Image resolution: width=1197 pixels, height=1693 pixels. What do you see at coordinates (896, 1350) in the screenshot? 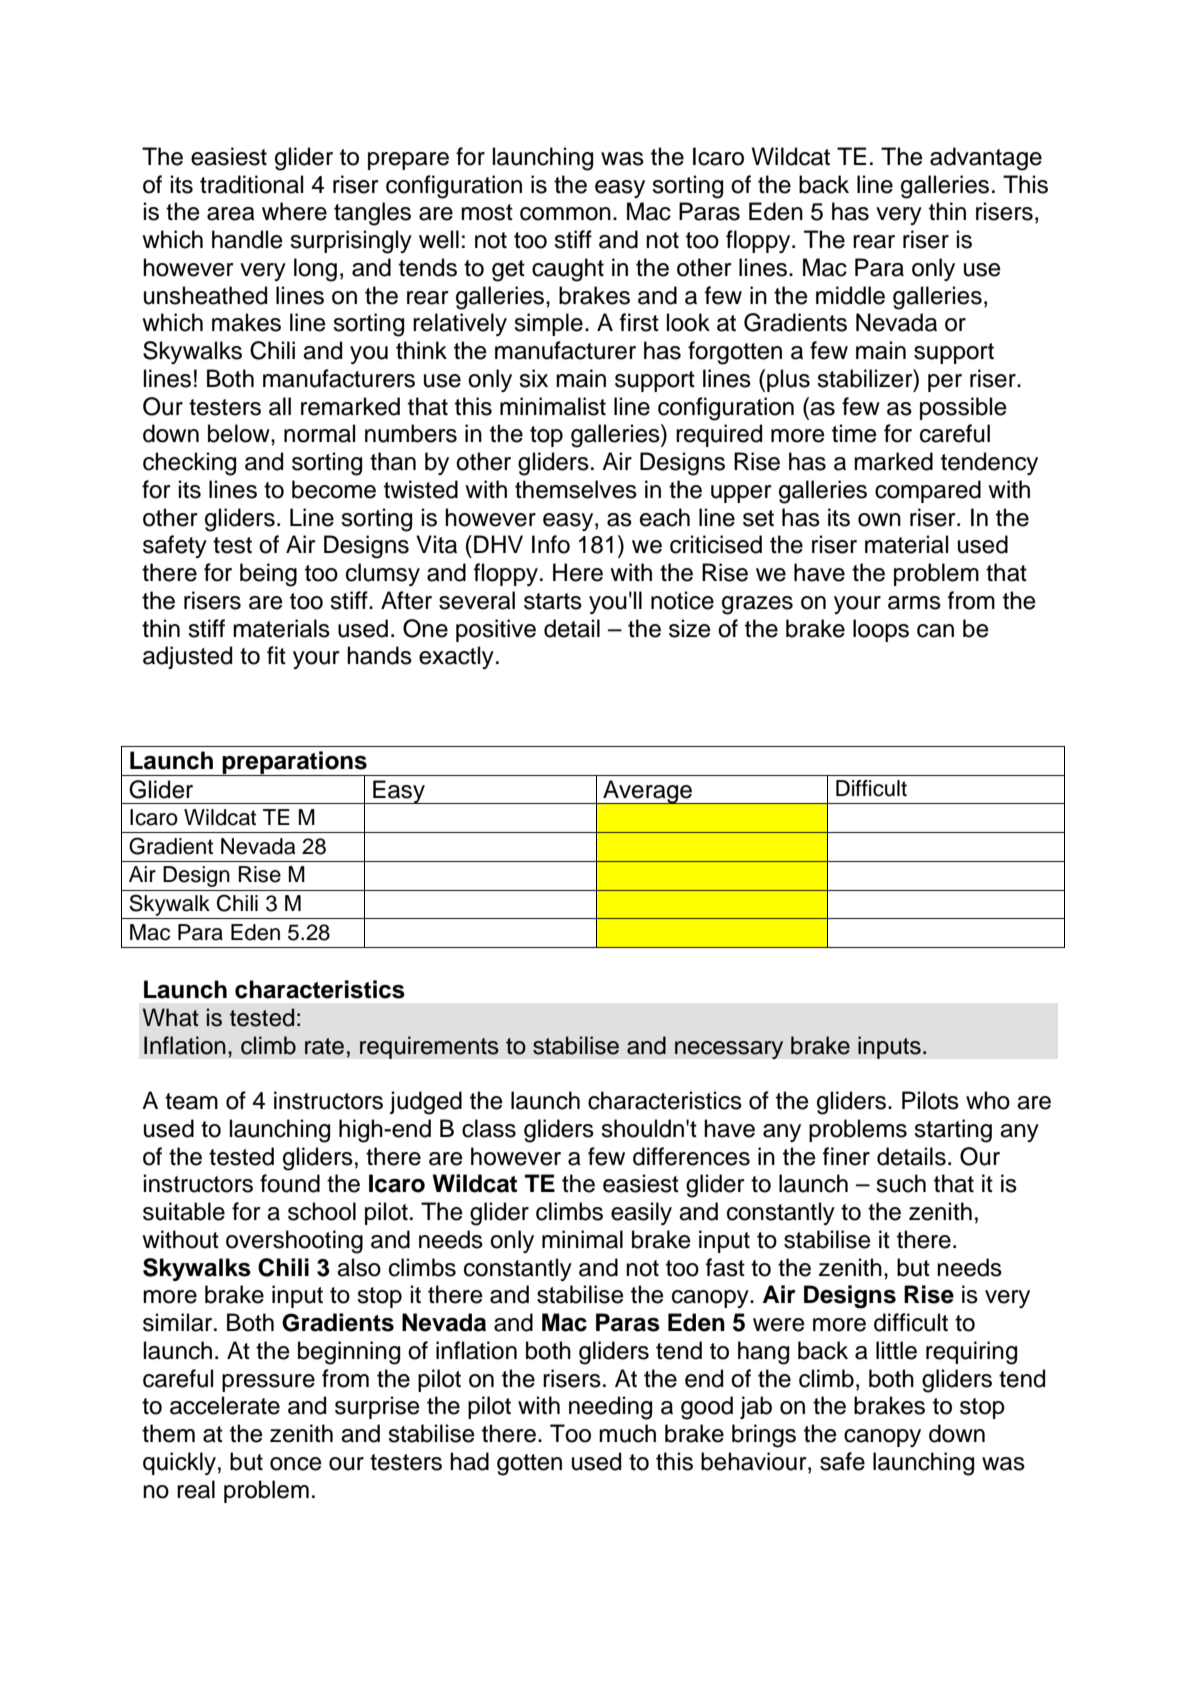
I see `little` at bounding box center [896, 1350].
